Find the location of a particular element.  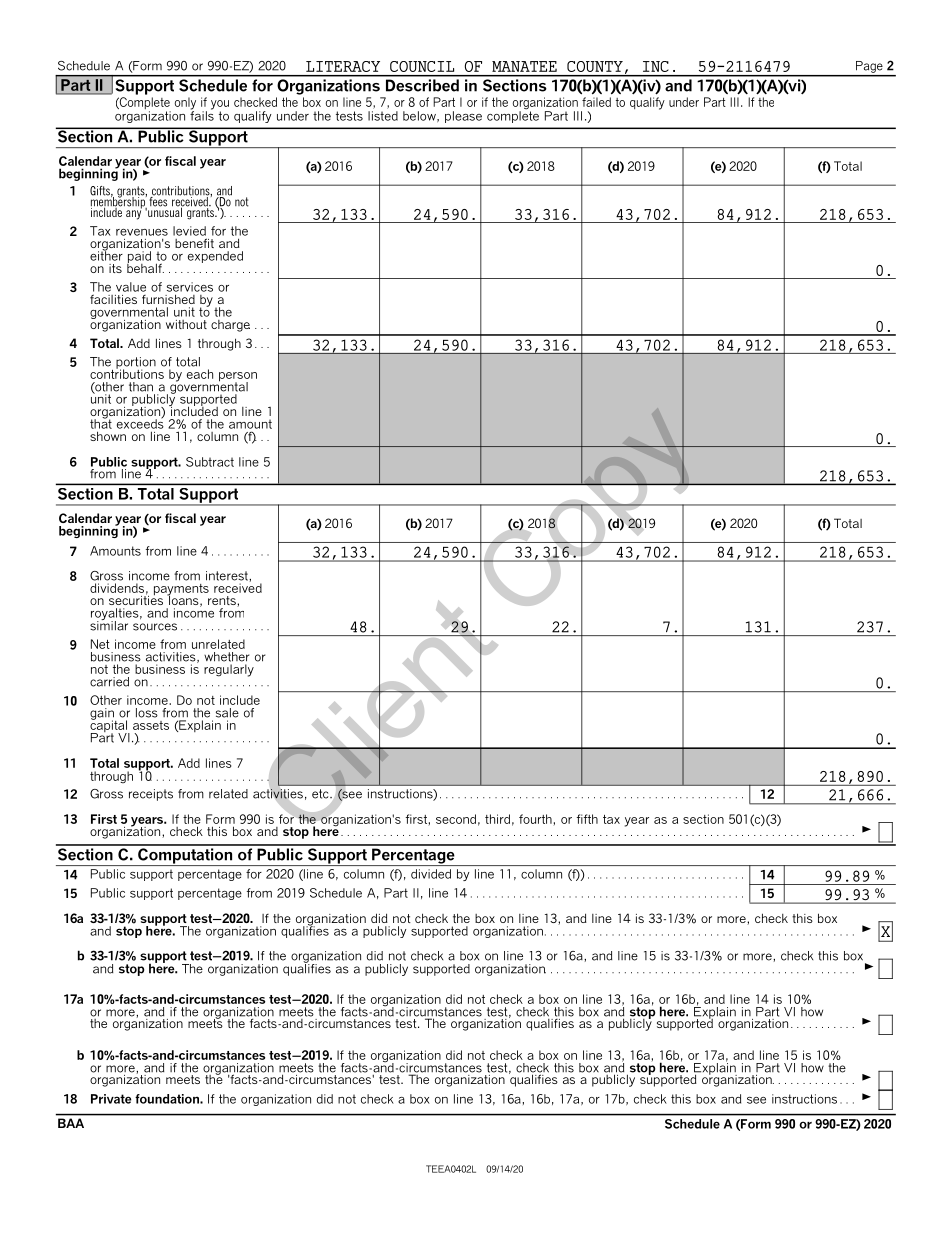

only is located at coordinates (185, 104).
